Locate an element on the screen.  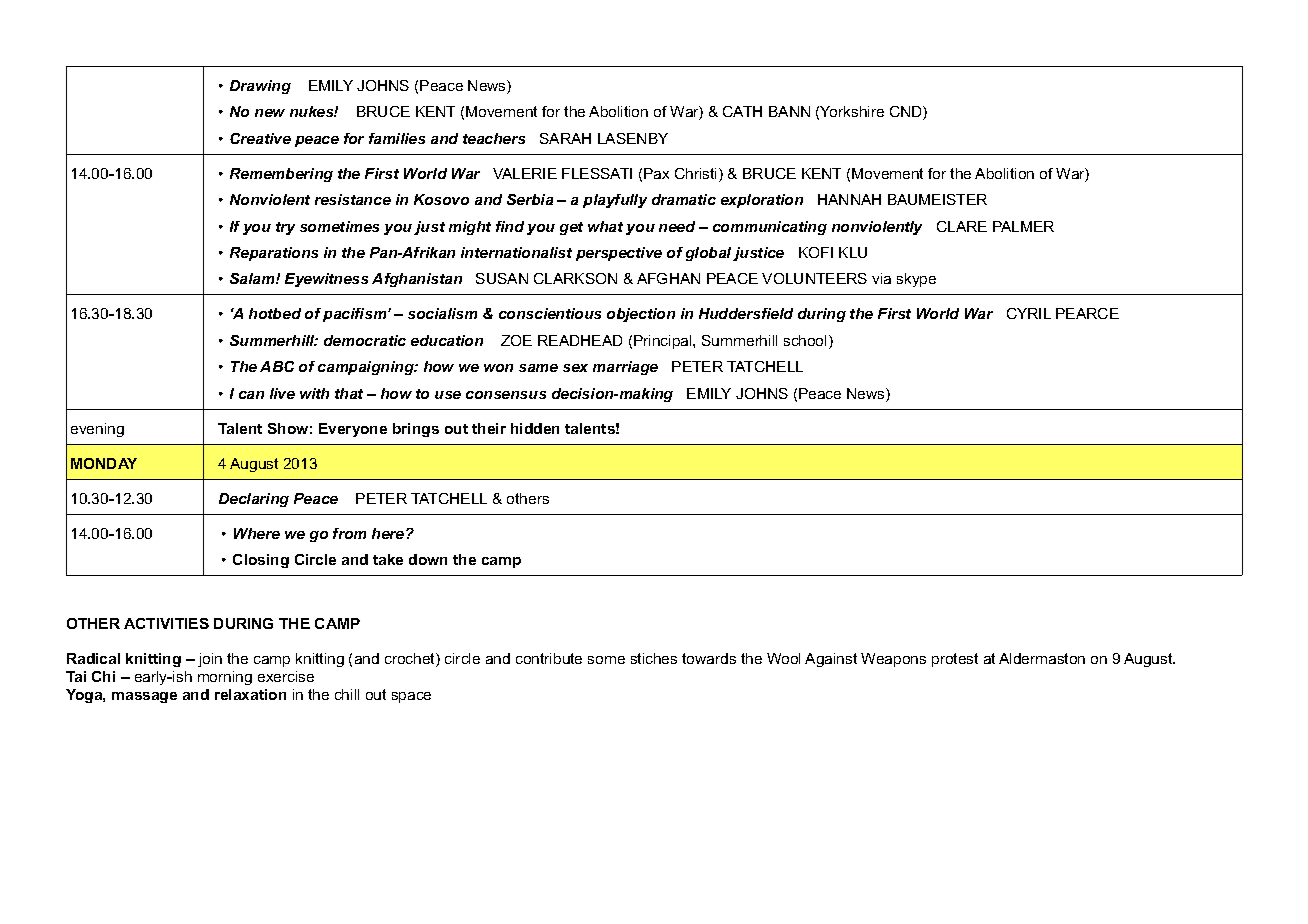
skype is located at coordinates (916, 280).
